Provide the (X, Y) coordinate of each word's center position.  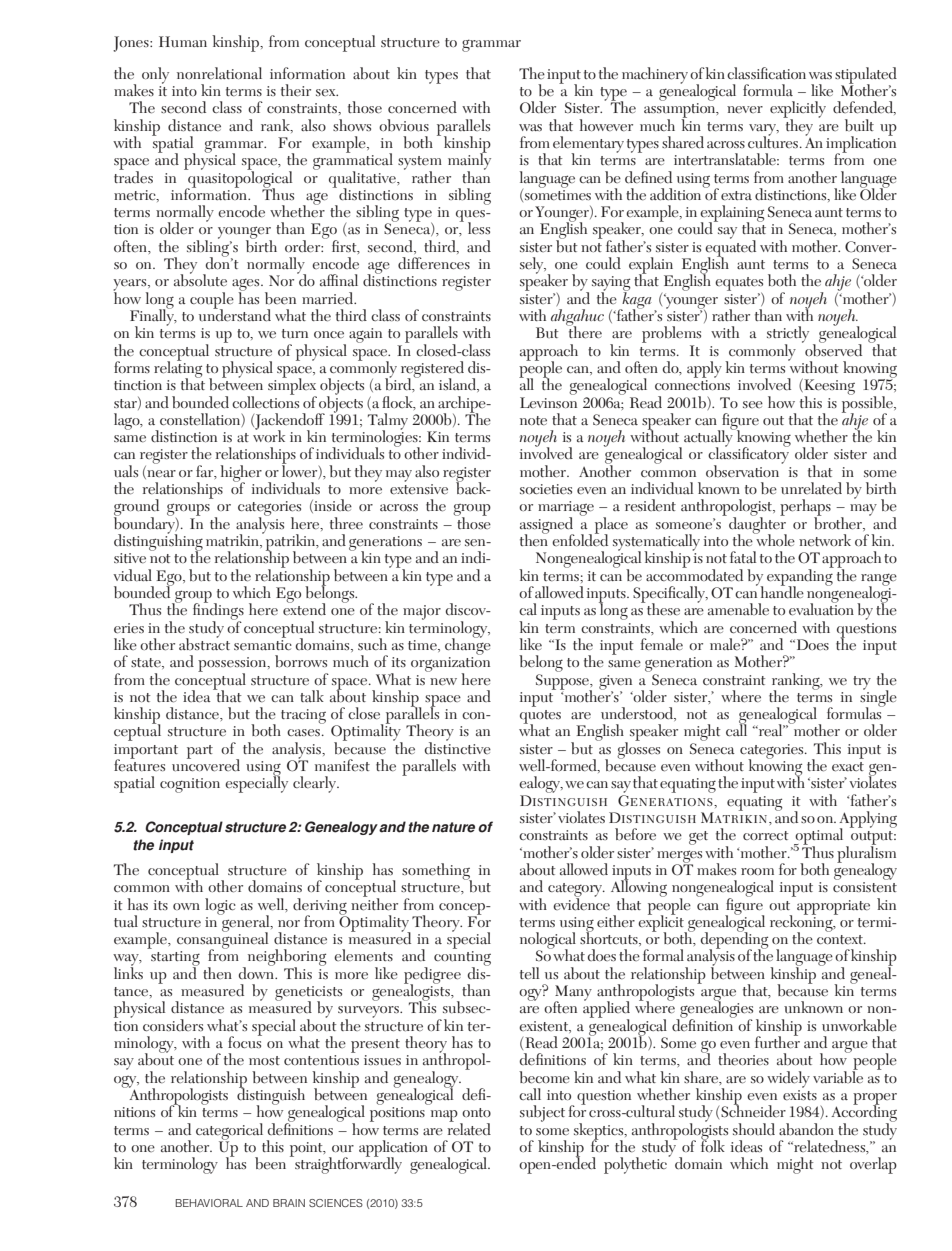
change (468, 645)
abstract (204, 643)
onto (476, 1112)
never (745, 110)
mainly (469, 161)
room (757, 871)
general (246, 923)
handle (782, 591)
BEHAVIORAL (209, 1203)
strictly (788, 335)
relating (178, 369)
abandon (806, 1129)
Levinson (548, 402)
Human (183, 42)
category (576, 891)
